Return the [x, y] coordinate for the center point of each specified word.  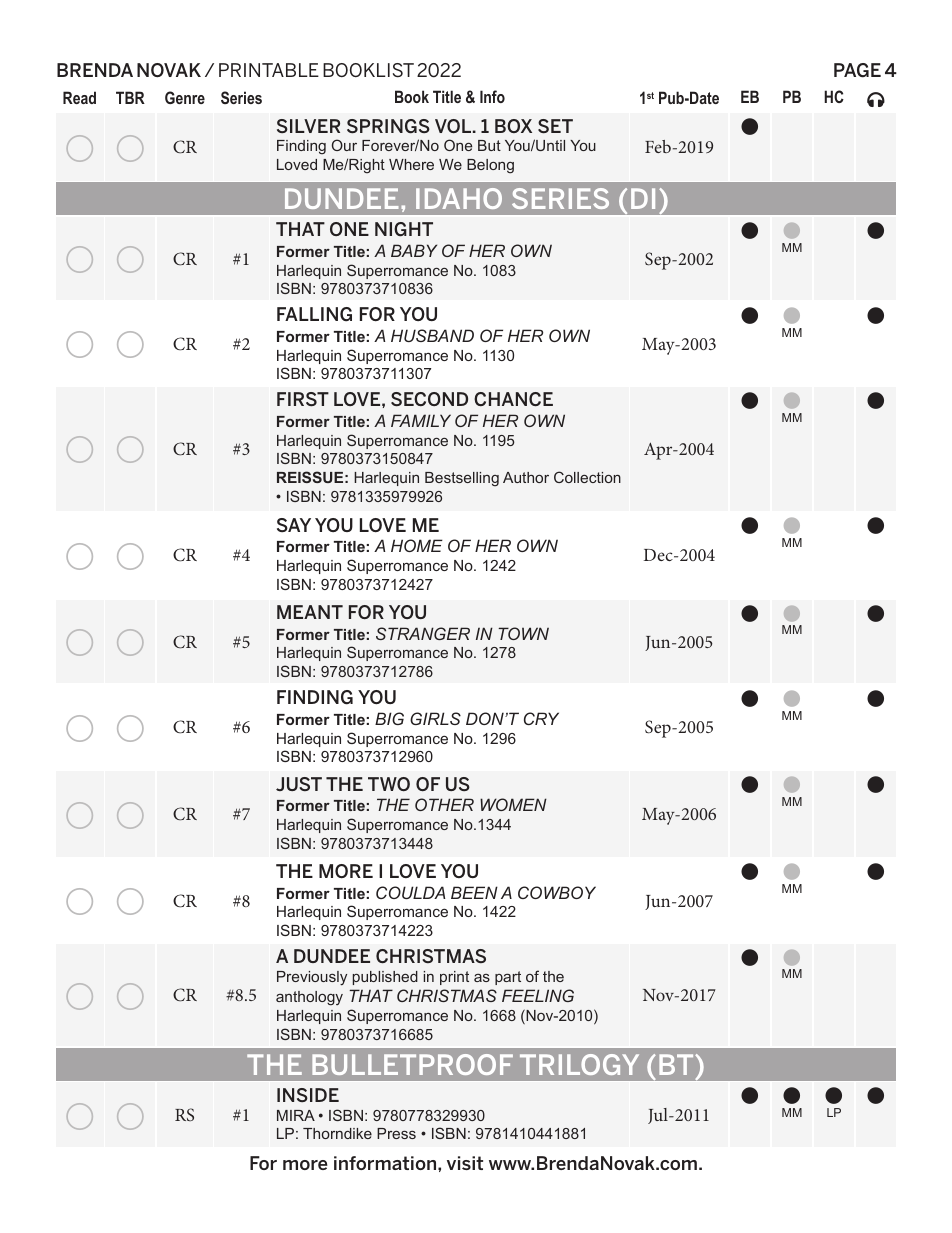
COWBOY [557, 892]
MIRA [296, 1115]
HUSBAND [432, 335]
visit [465, 1163]
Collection [587, 477]
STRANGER [423, 633]
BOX [513, 126]
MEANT [310, 612]
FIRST [303, 399]
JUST [299, 784]
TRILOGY [579, 1064]
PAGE [857, 70]
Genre [185, 97]
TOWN [523, 633]
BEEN [474, 892]
